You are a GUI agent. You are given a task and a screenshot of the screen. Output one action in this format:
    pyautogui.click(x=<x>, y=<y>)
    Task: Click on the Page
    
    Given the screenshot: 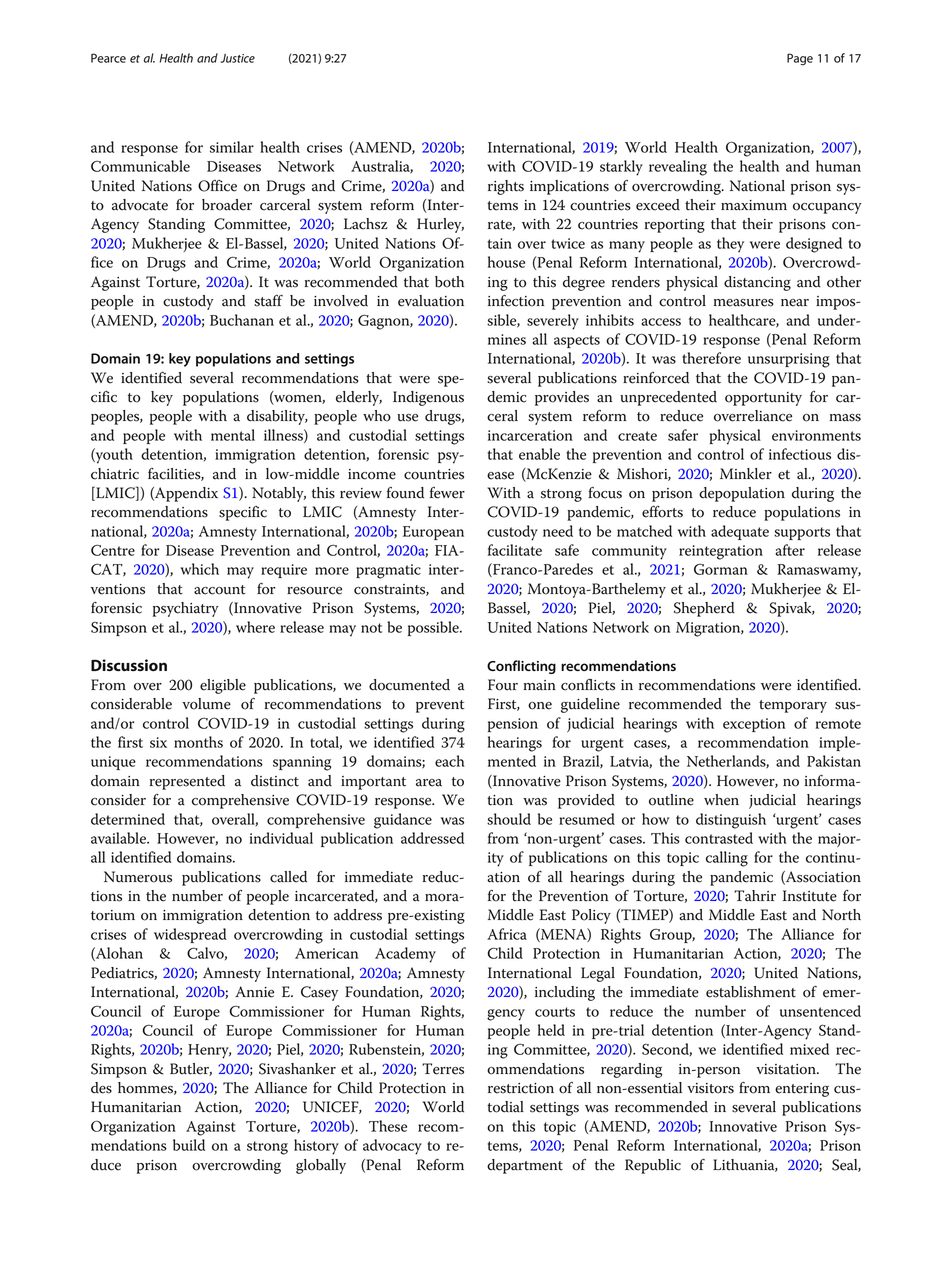 What is the action you would take?
    pyautogui.click(x=800, y=59)
